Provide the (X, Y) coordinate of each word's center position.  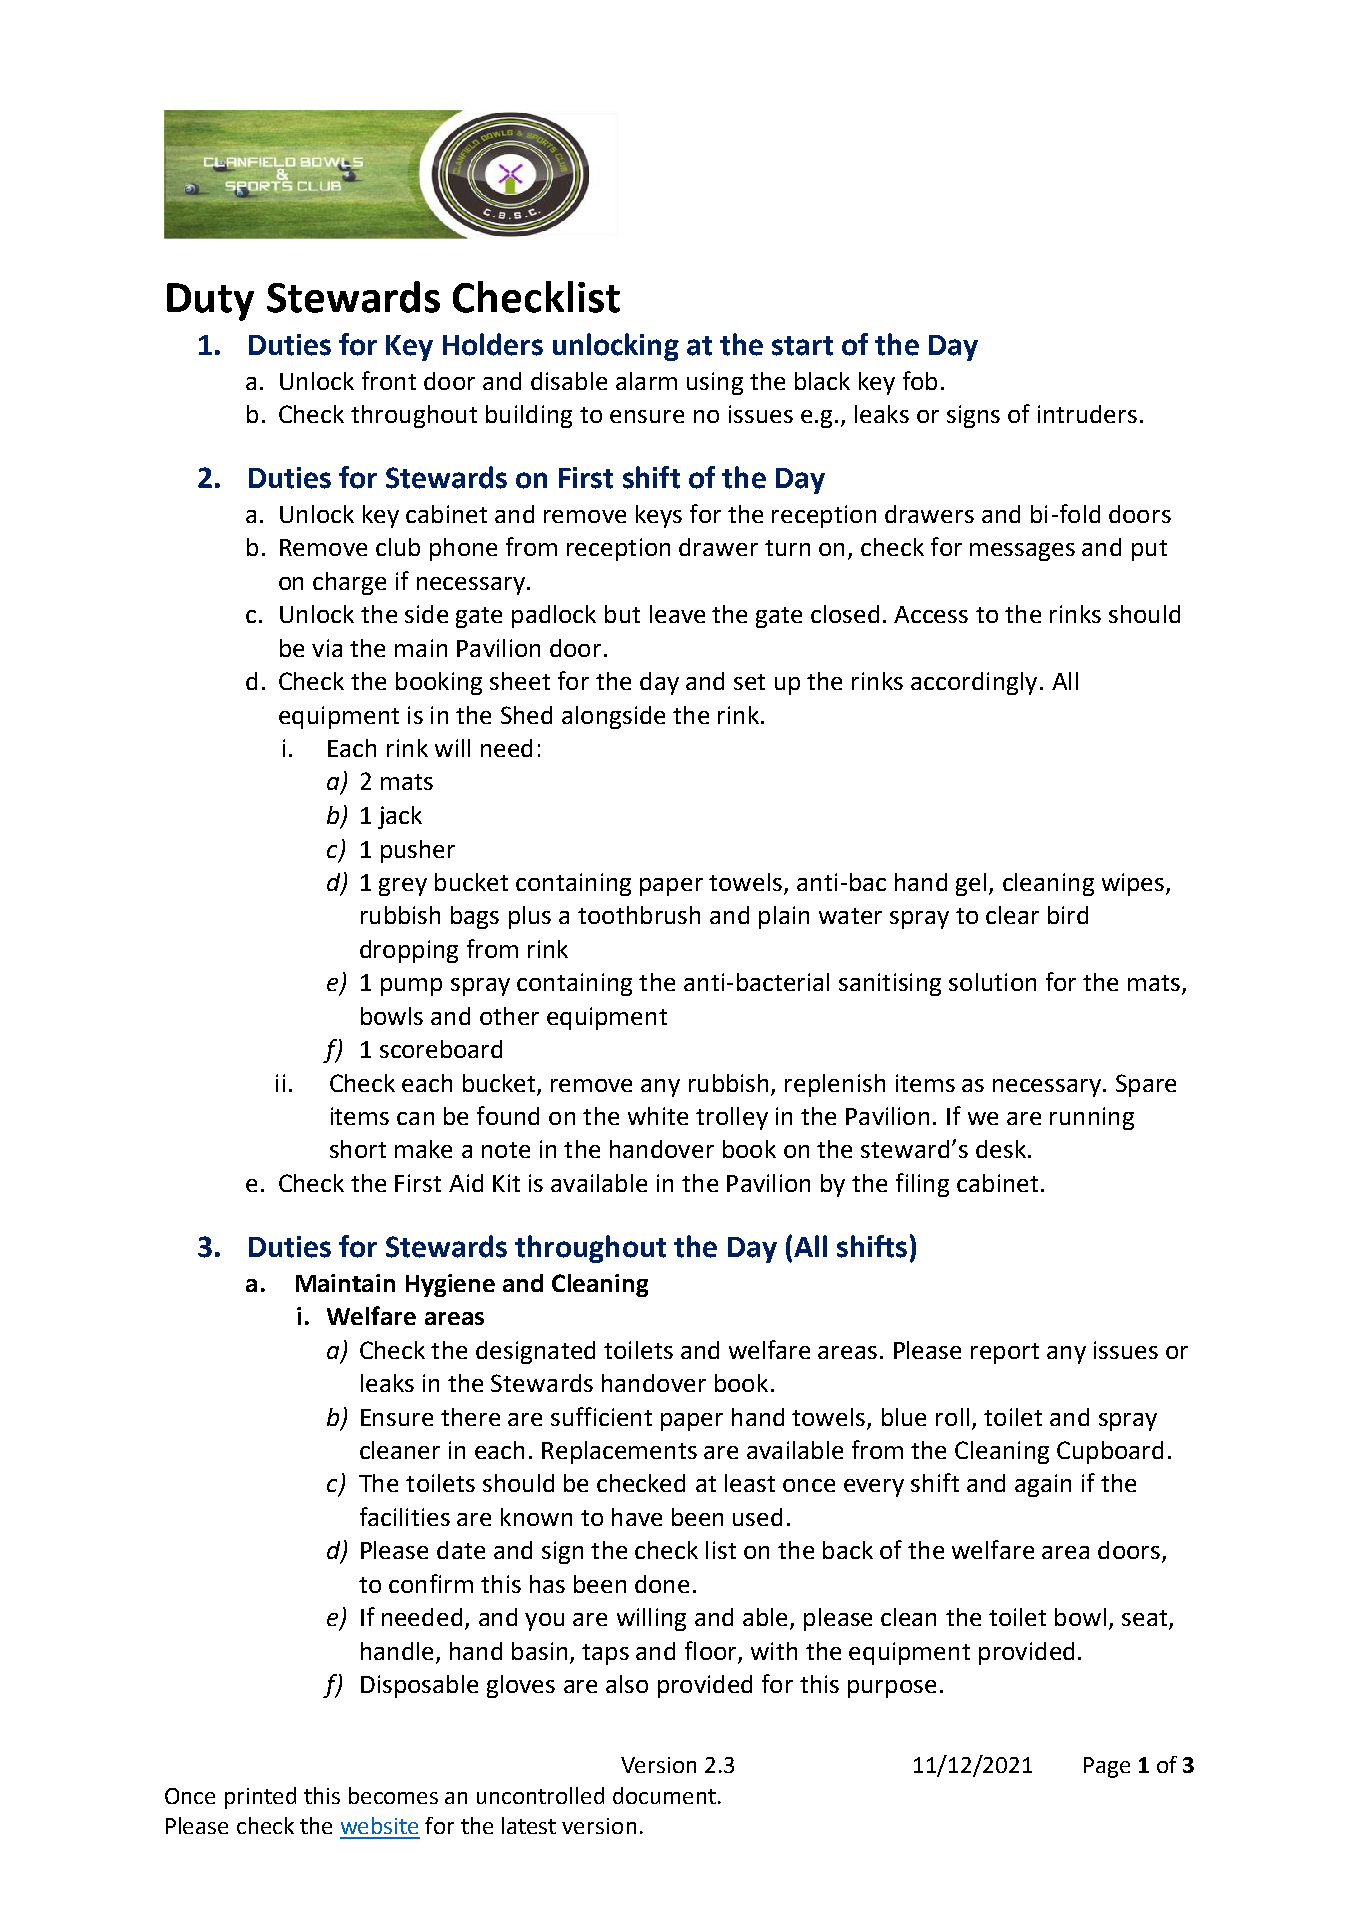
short (358, 1149)
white (658, 1116)
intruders (1087, 414)
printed (260, 1798)
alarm (646, 381)
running (1092, 1118)
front (389, 380)
